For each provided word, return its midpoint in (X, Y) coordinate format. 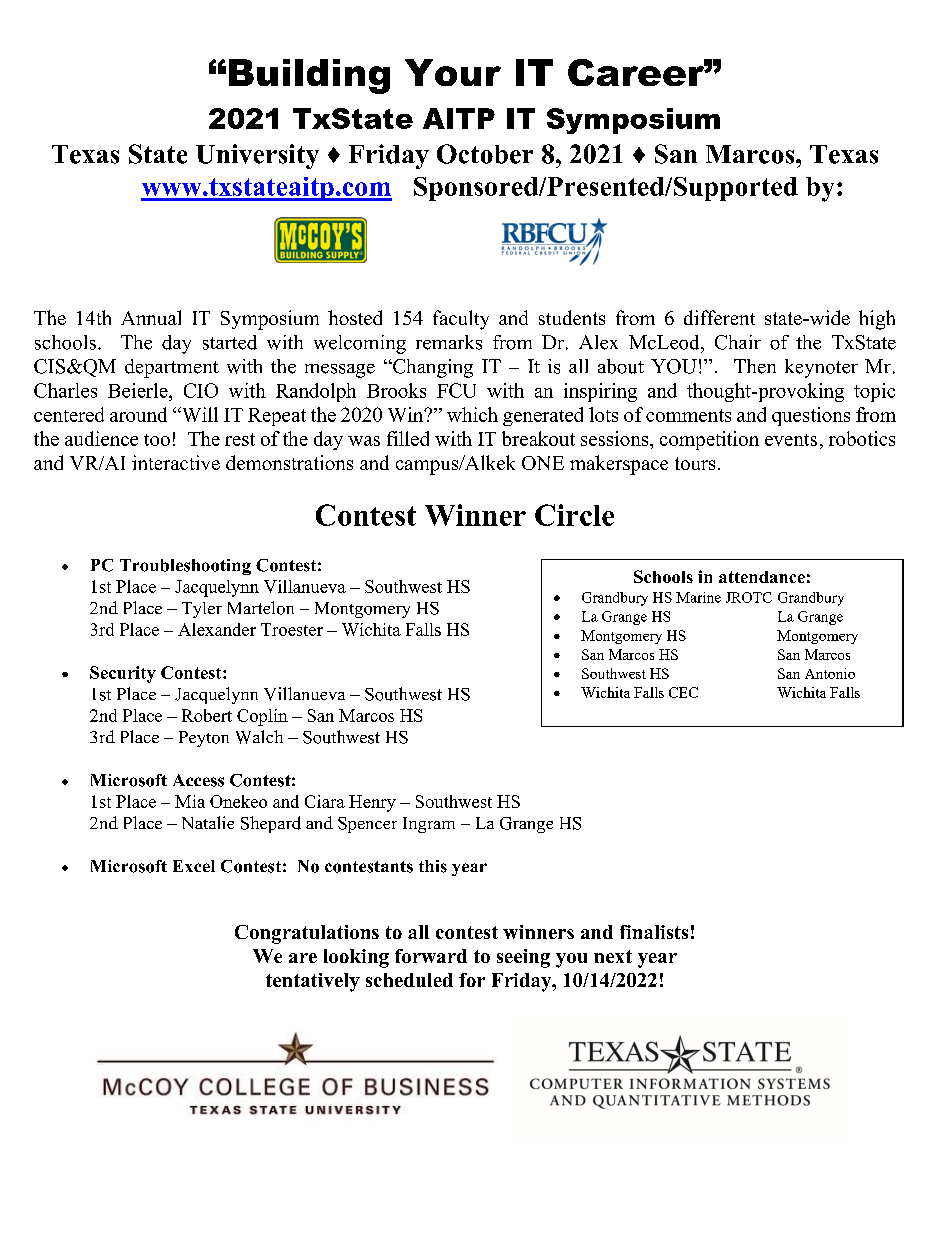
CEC (683, 692)
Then (755, 366)
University (257, 156)
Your (453, 72)
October (485, 154)
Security (123, 674)
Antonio (830, 673)
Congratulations (307, 934)
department (172, 368)
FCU (456, 390)
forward (431, 956)
